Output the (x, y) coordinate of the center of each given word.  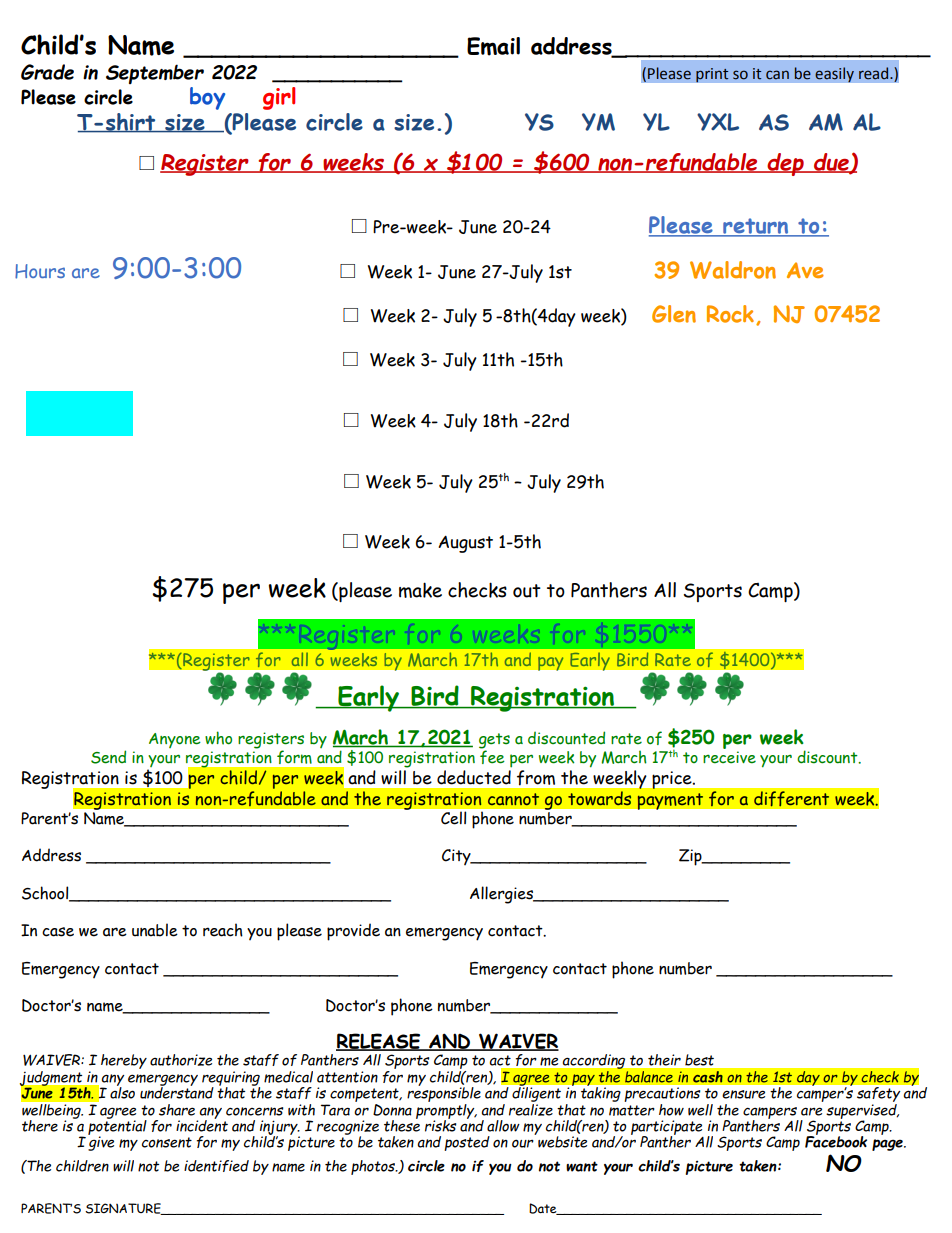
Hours (40, 271)
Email (493, 46)
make (420, 590)
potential (117, 1127)
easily (834, 75)
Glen (674, 314)
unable (155, 930)
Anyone (175, 740)
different (792, 799)
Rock (732, 315)
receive (729, 757)
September (155, 74)
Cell (453, 818)
